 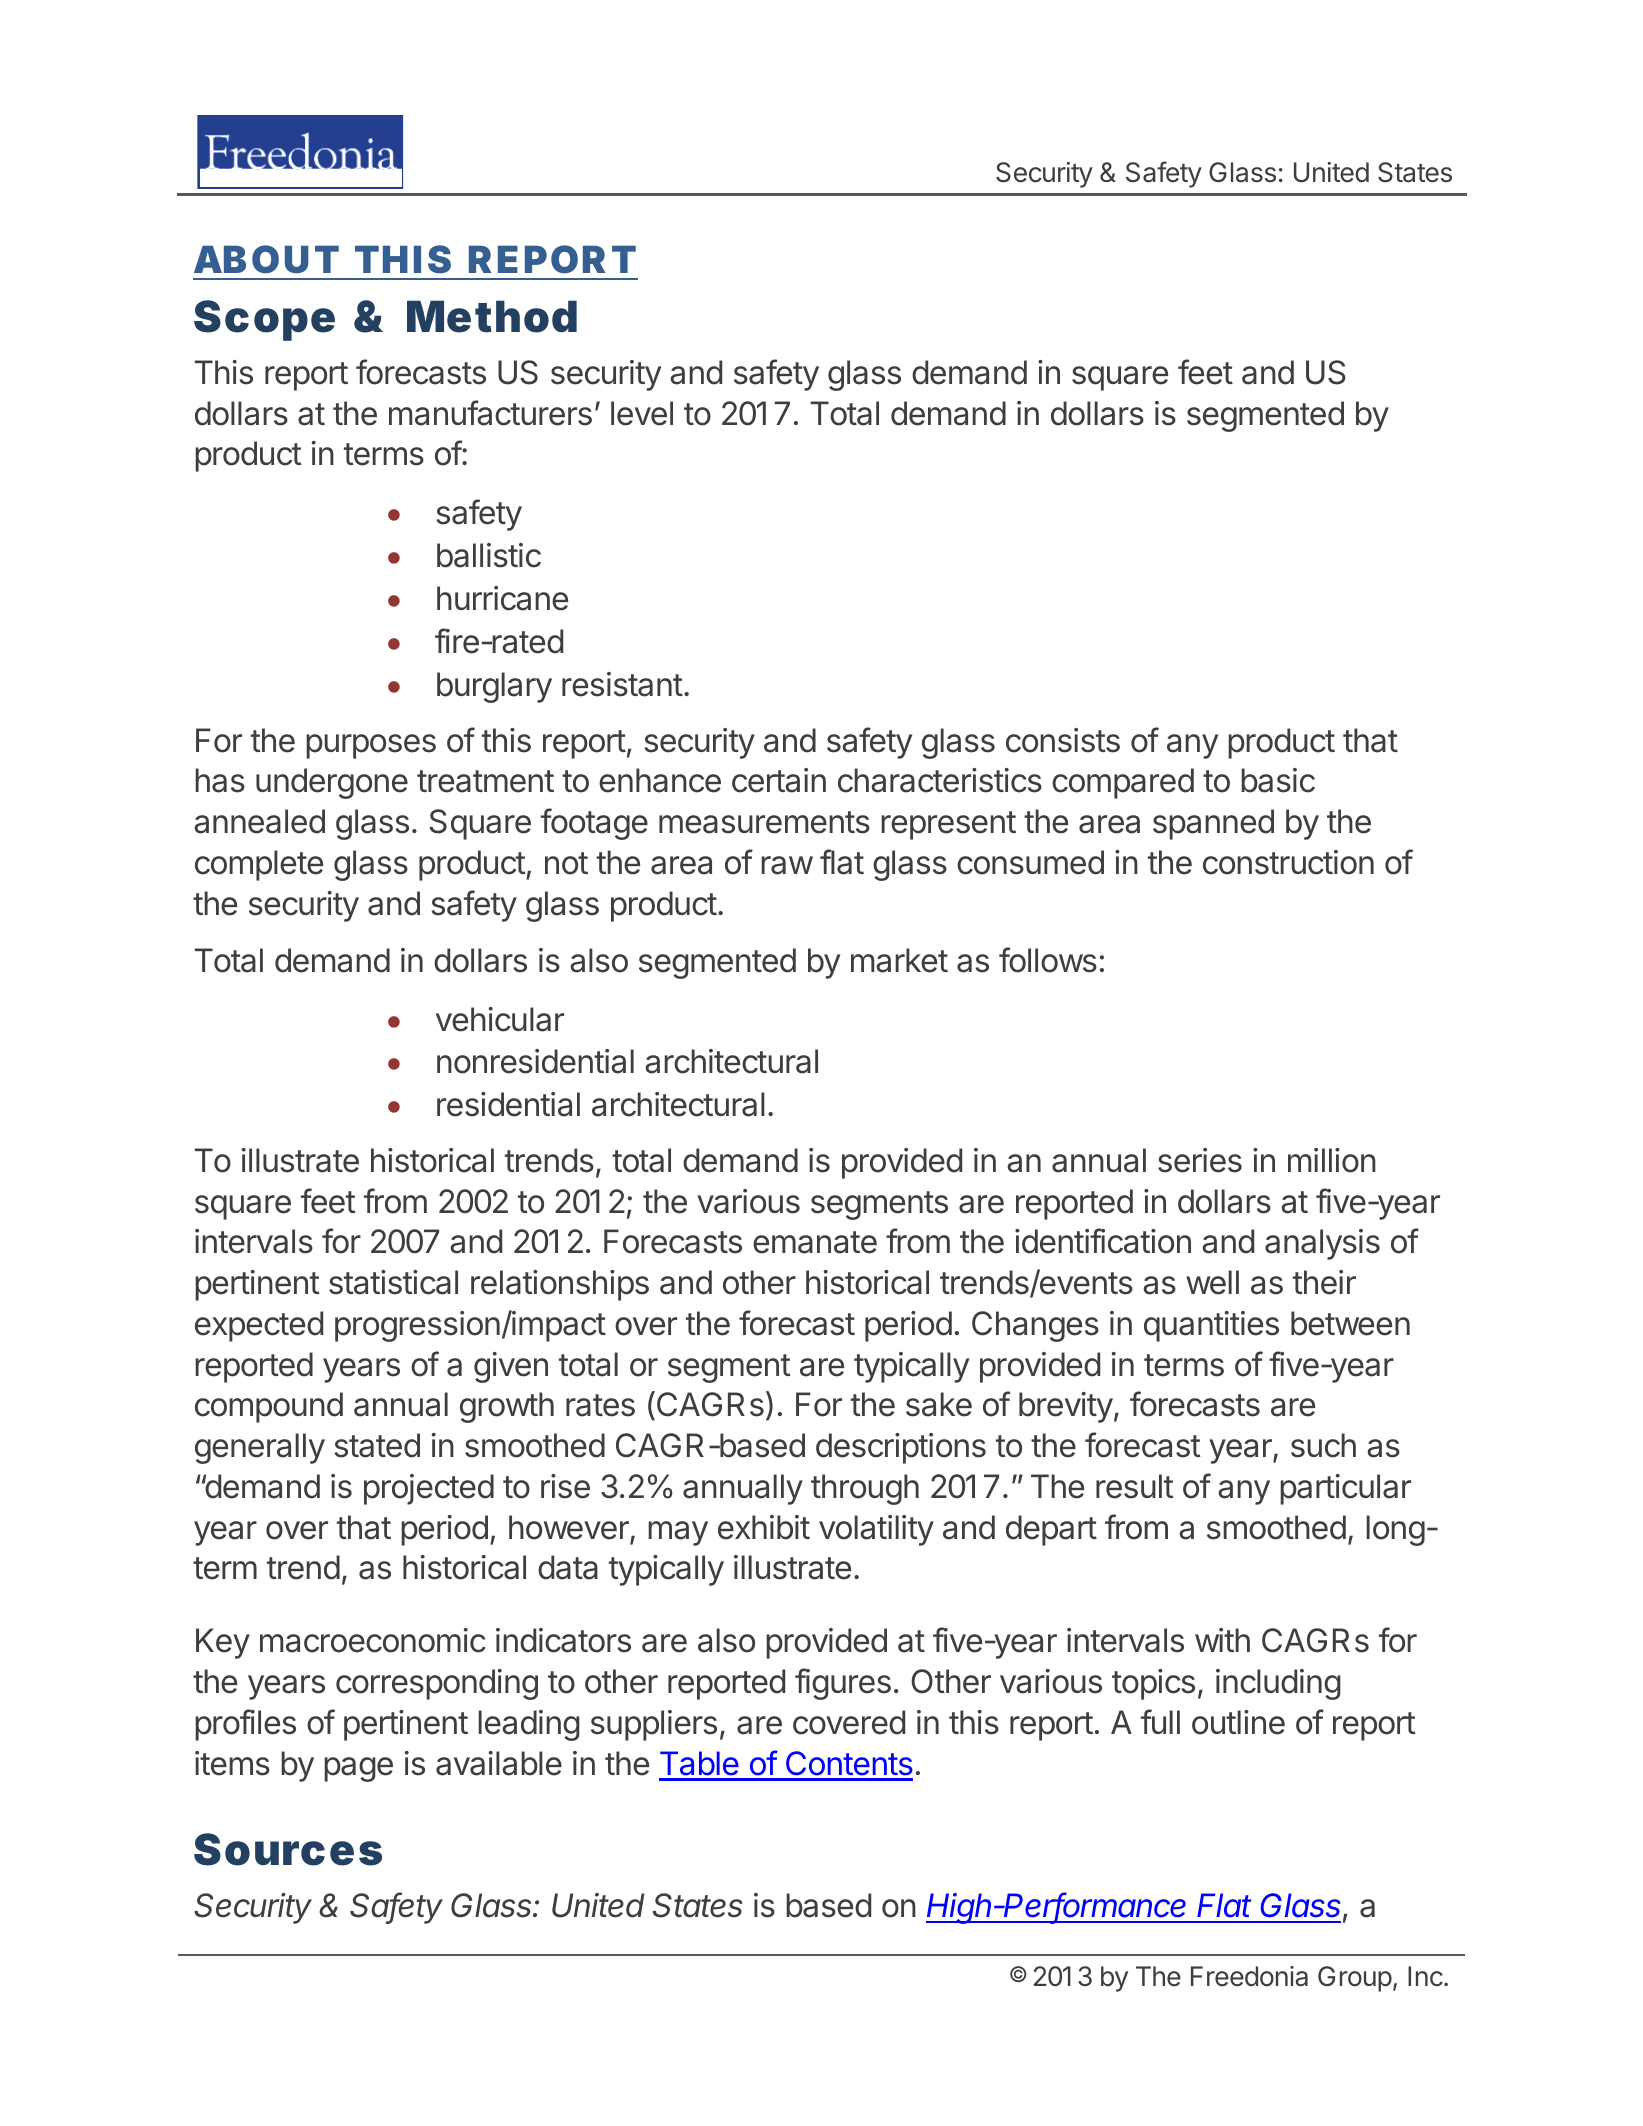 I want to click on emanate, so click(x=815, y=1242).
